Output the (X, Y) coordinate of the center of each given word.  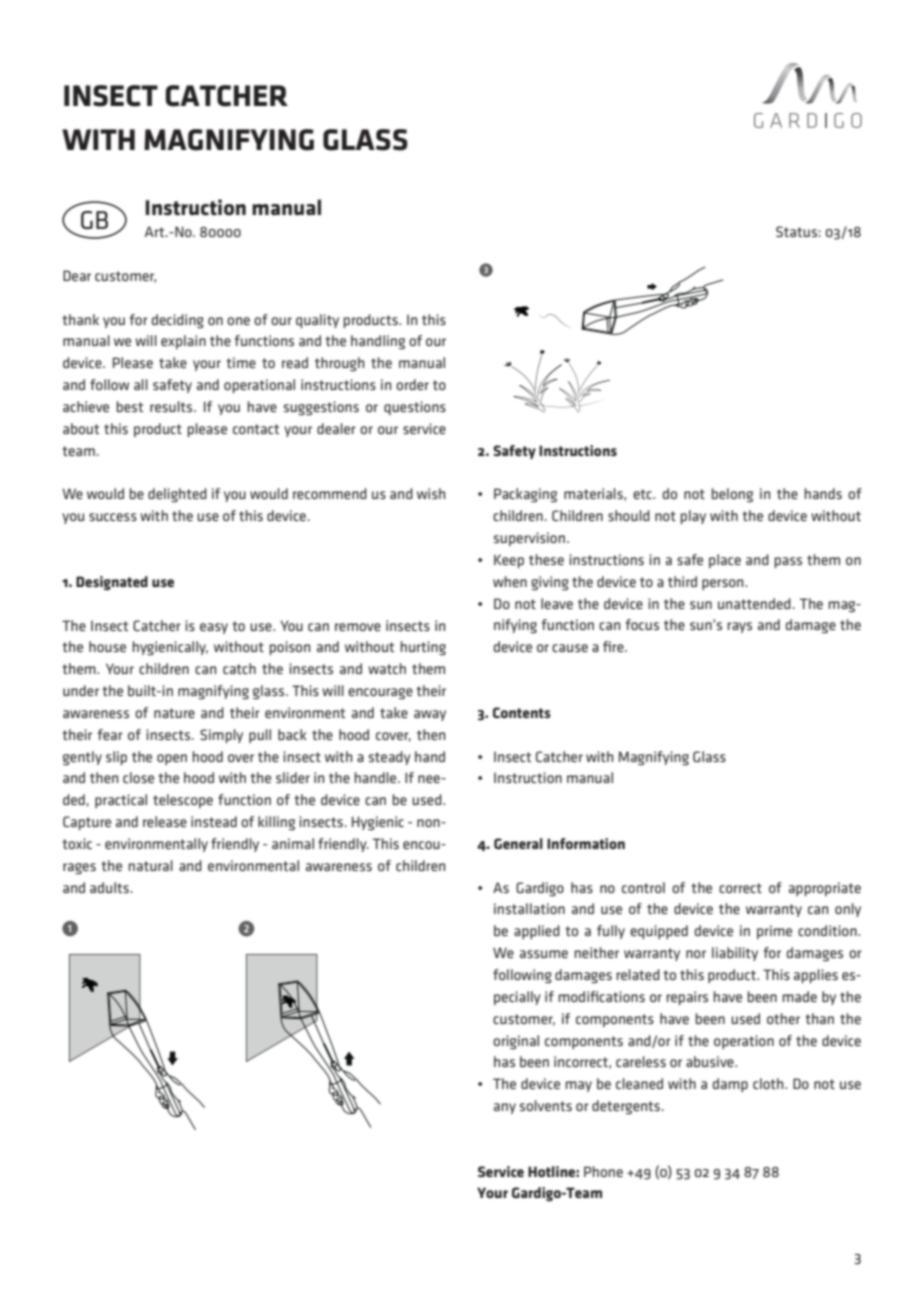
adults (109, 887)
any (505, 1108)
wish (431, 493)
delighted (177, 495)
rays (739, 627)
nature (174, 713)
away (430, 715)
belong (732, 495)
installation (529, 908)
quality (317, 321)
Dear (77, 275)
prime (774, 932)
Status (796, 231)
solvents (546, 1105)
